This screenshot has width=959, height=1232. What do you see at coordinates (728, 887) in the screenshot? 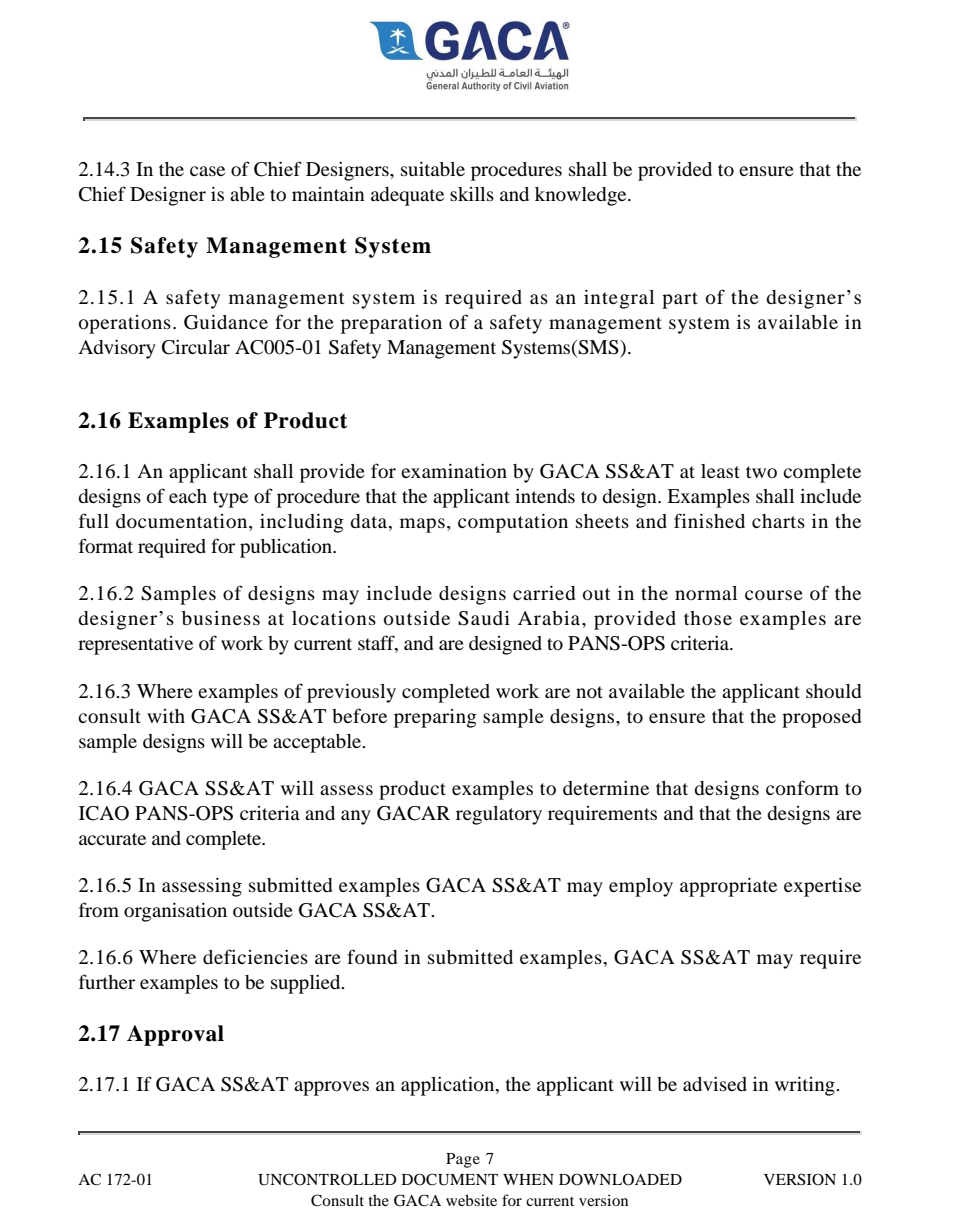
I see `appropriate` at bounding box center [728, 887].
